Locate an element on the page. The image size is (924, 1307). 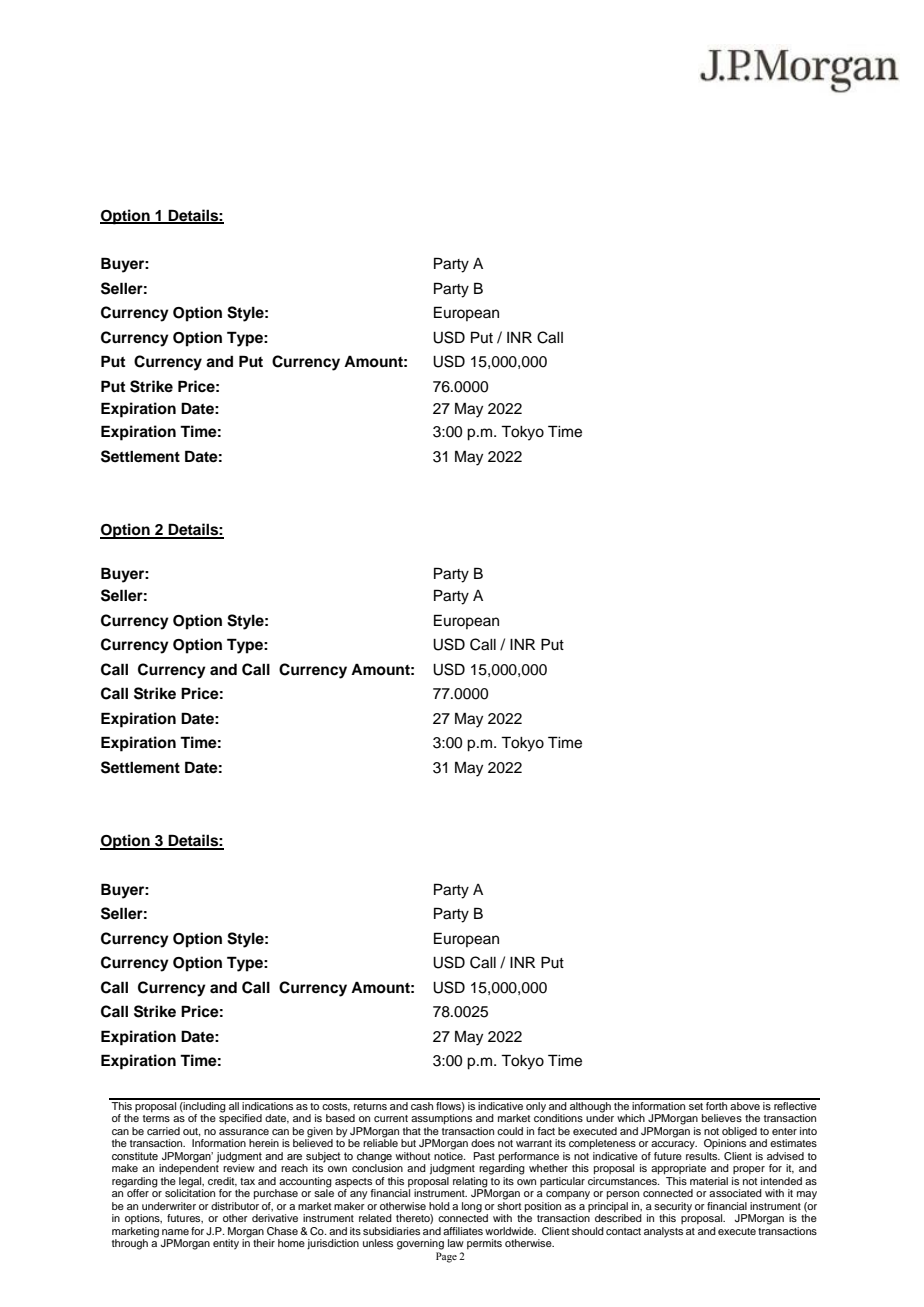
analysts is located at coordinates (663, 1232).
